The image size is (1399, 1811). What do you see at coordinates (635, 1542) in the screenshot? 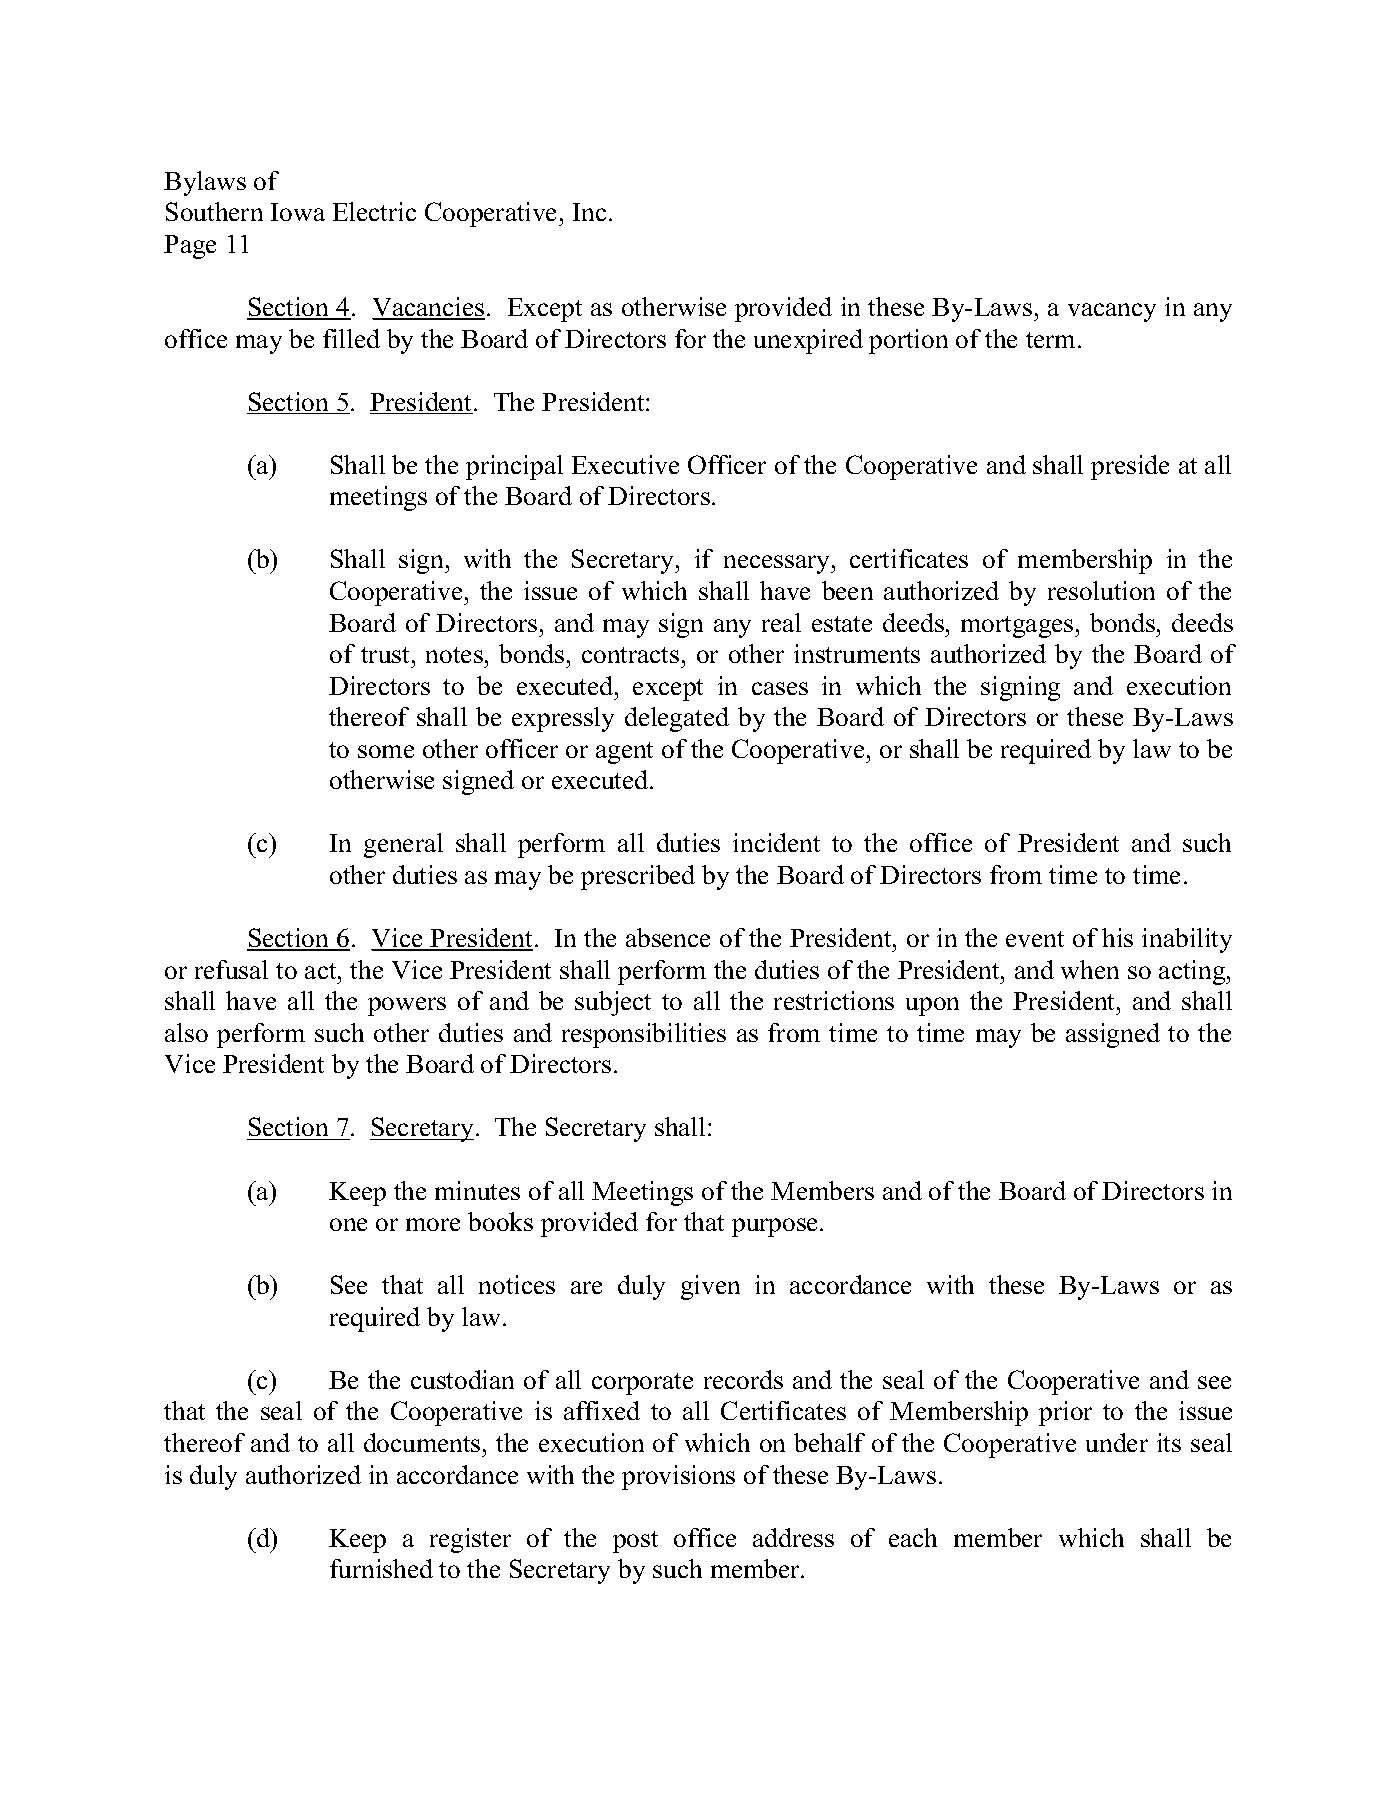
I see `post` at bounding box center [635, 1542].
